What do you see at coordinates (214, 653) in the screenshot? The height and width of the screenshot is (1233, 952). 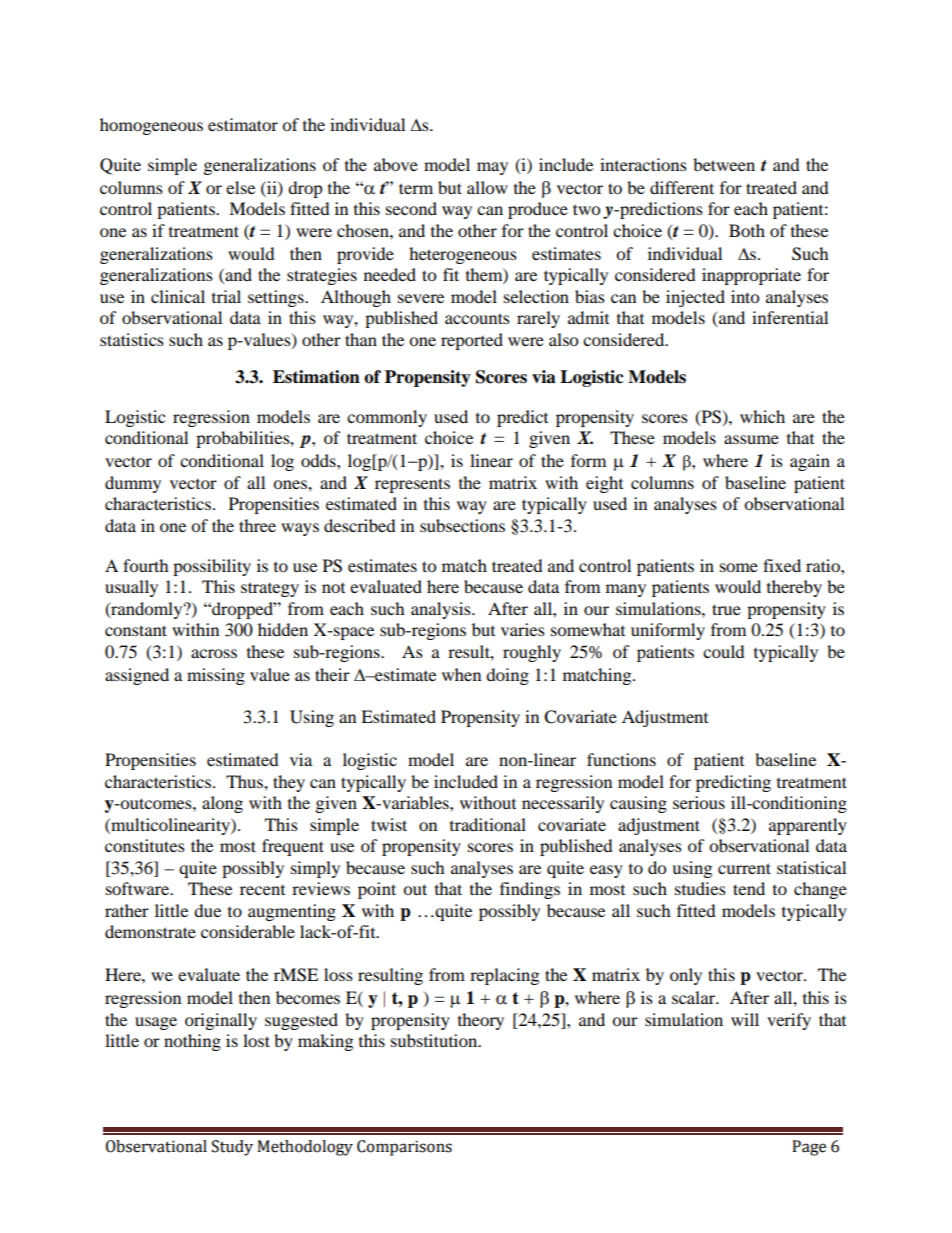 I see `across` at bounding box center [214, 653].
